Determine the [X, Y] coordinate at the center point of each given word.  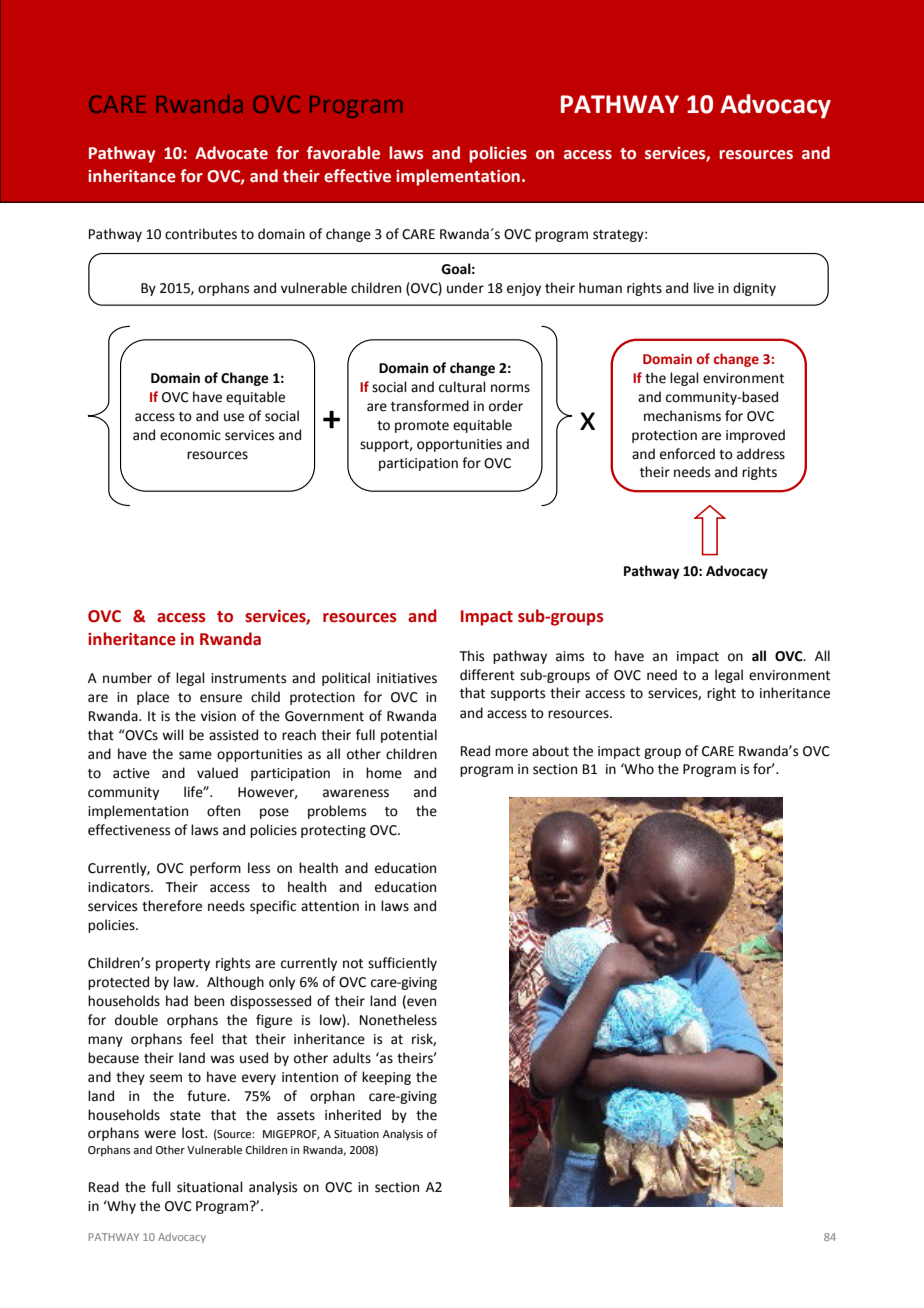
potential [409, 736]
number [127, 678]
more [511, 752]
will [173, 734]
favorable [343, 153]
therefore [172, 906]
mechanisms [682, 416]
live [704, 288]
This [472, 656]
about [550, 751]
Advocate [231, 153]
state [185, 1116]
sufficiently [402, 964]
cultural [462, 387]
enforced [687, 454]
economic [190, 435]
